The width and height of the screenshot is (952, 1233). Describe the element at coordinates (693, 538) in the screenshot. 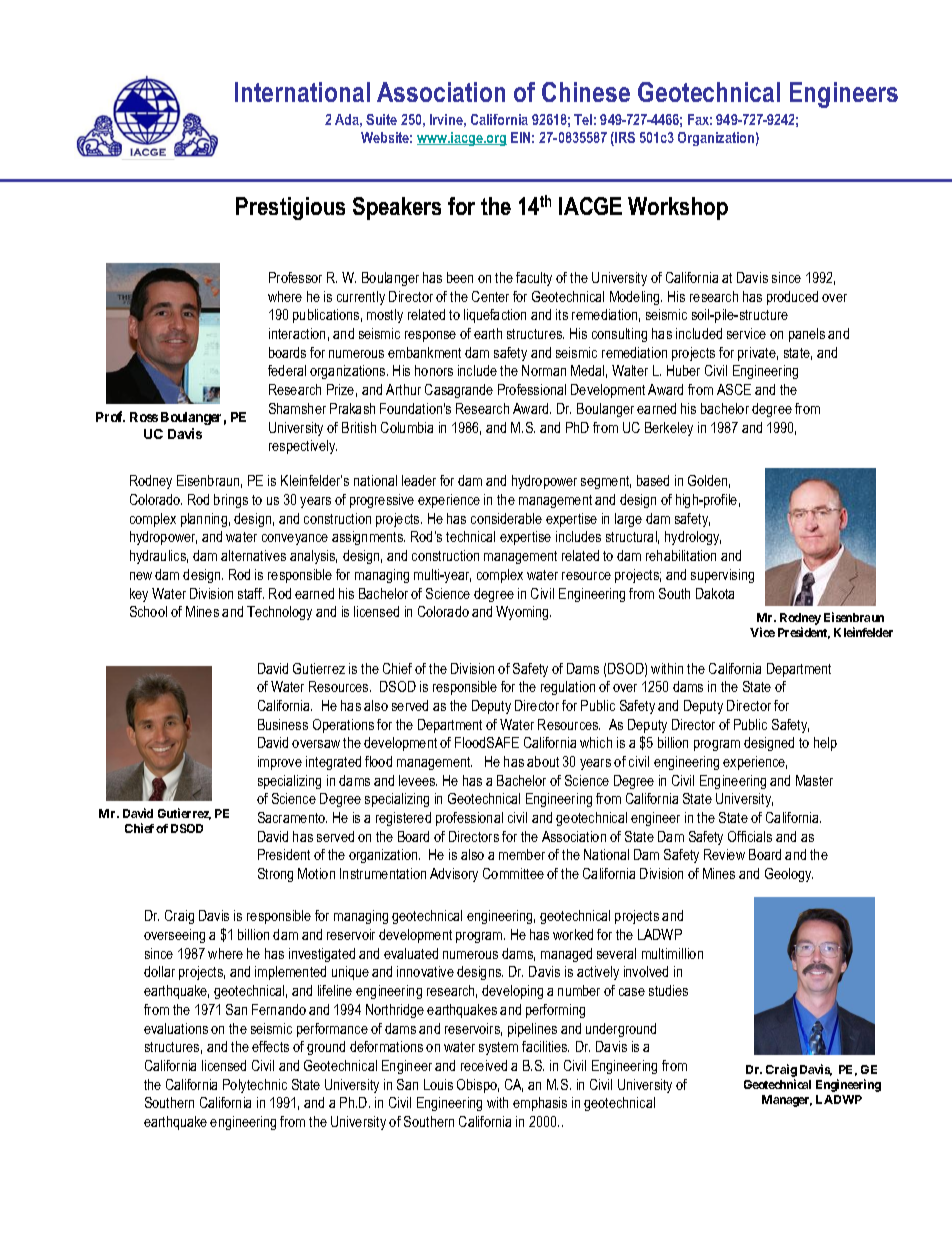

I see `hydrology` at that location.
